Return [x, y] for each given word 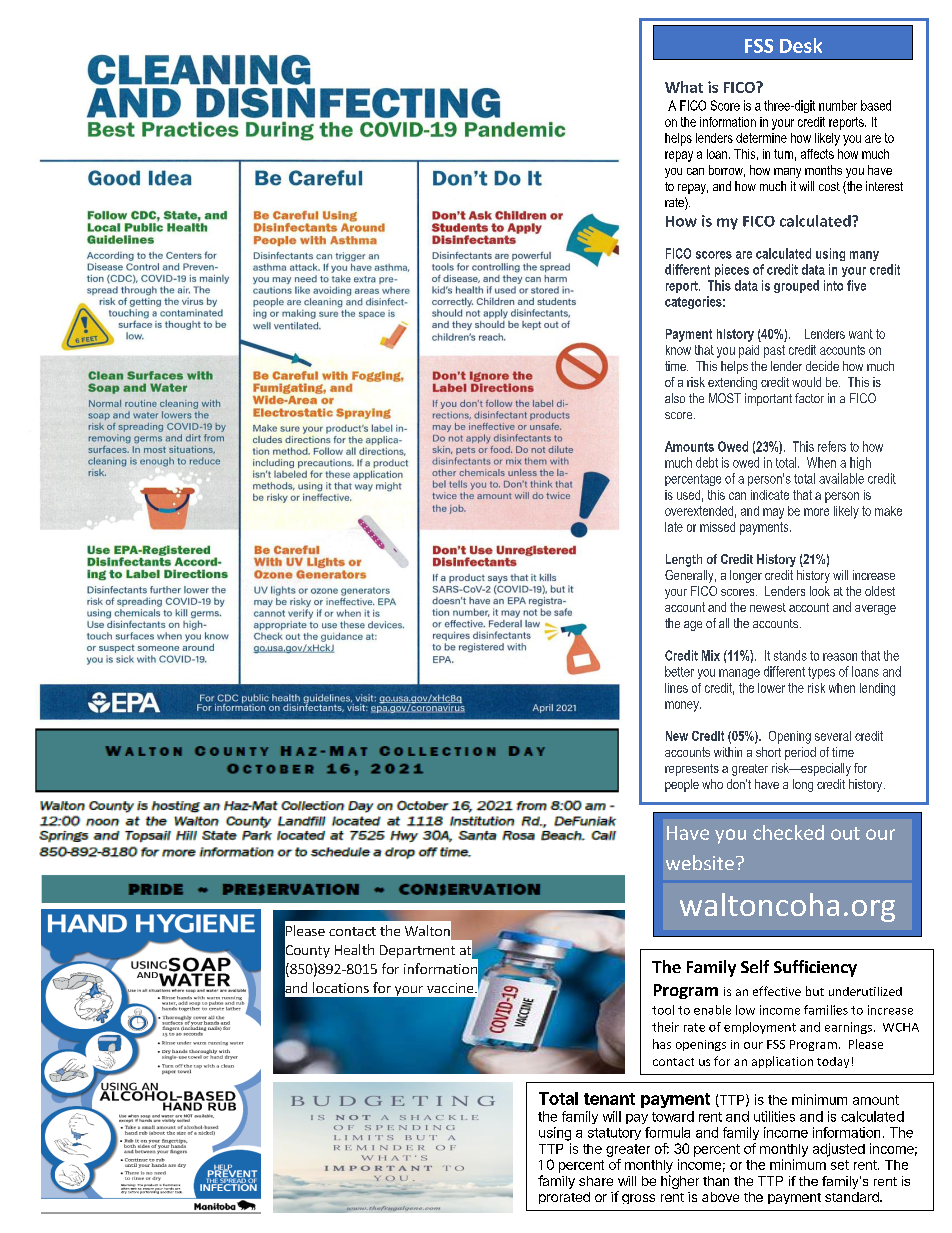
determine [761, 138]
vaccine [451, 988]
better [679, 671]
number [838, 105]
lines [676, 688]
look [820, 591]
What [684, 87]
